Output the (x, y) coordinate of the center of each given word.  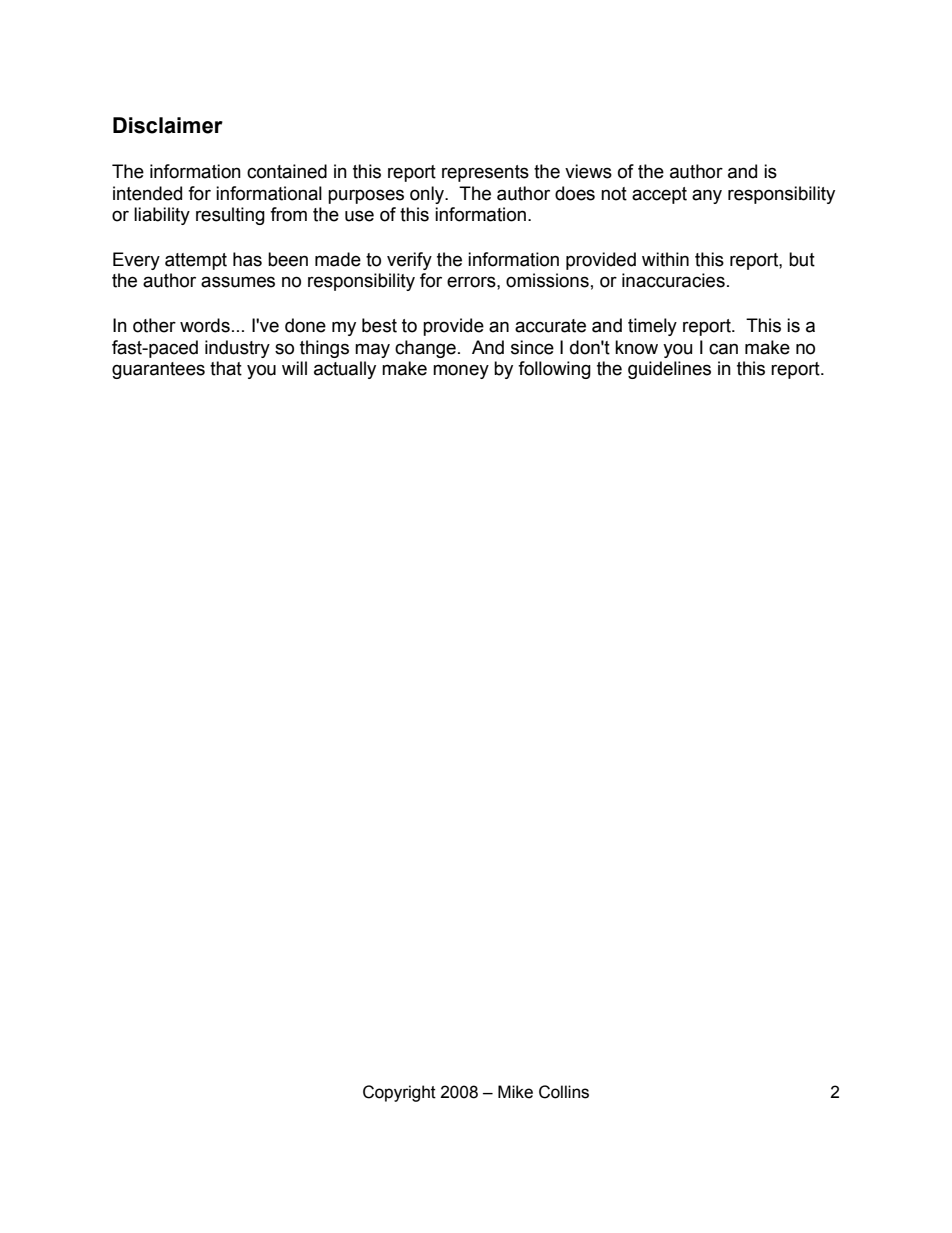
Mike (515, 1092)
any (707, 196)
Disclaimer (168, 125)
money (461, 371)
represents (485, 173)
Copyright (399, 1093)
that (226, 368)
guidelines (669, 370)
